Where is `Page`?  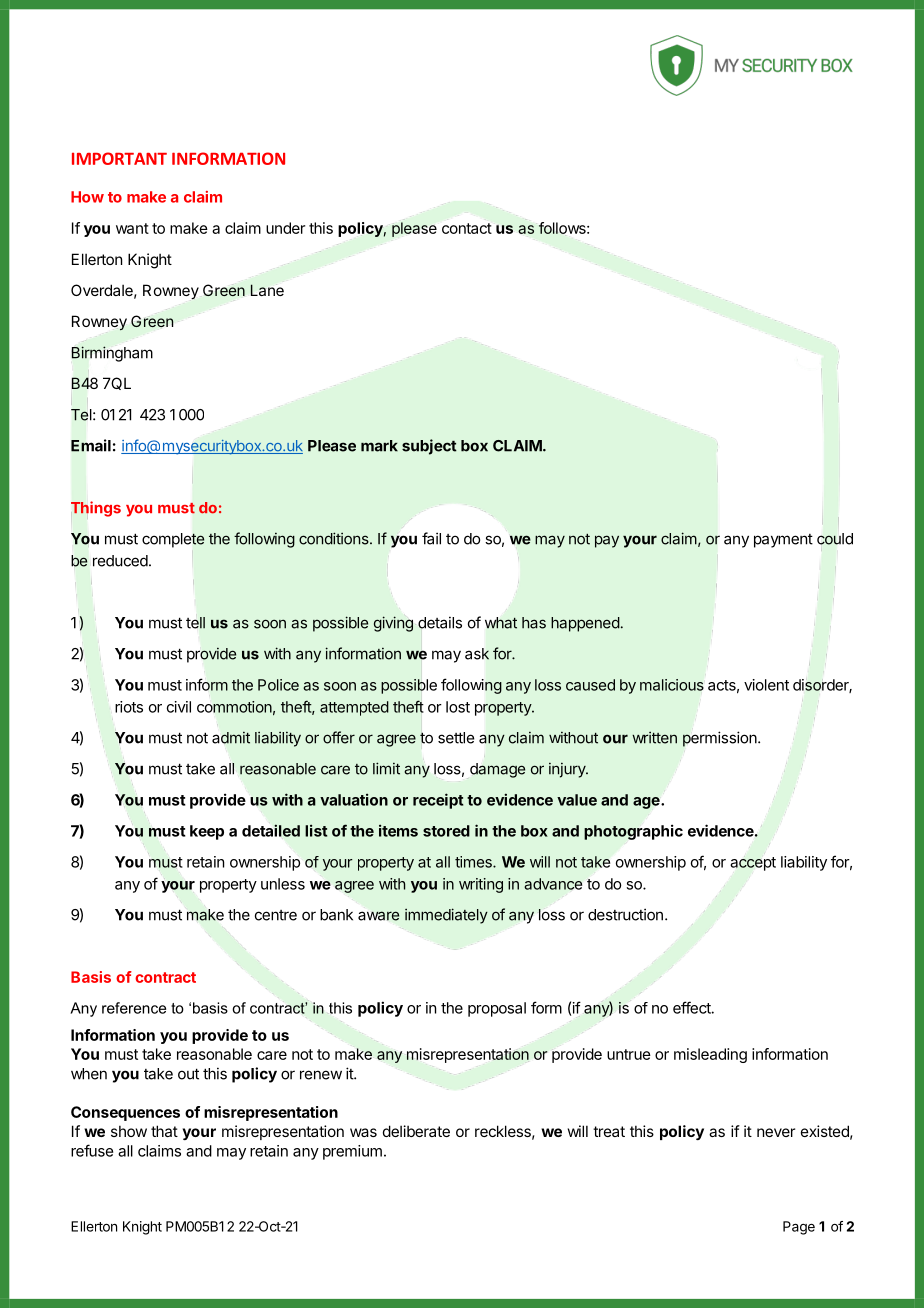
Page is located at coordinates (799, 1228).
